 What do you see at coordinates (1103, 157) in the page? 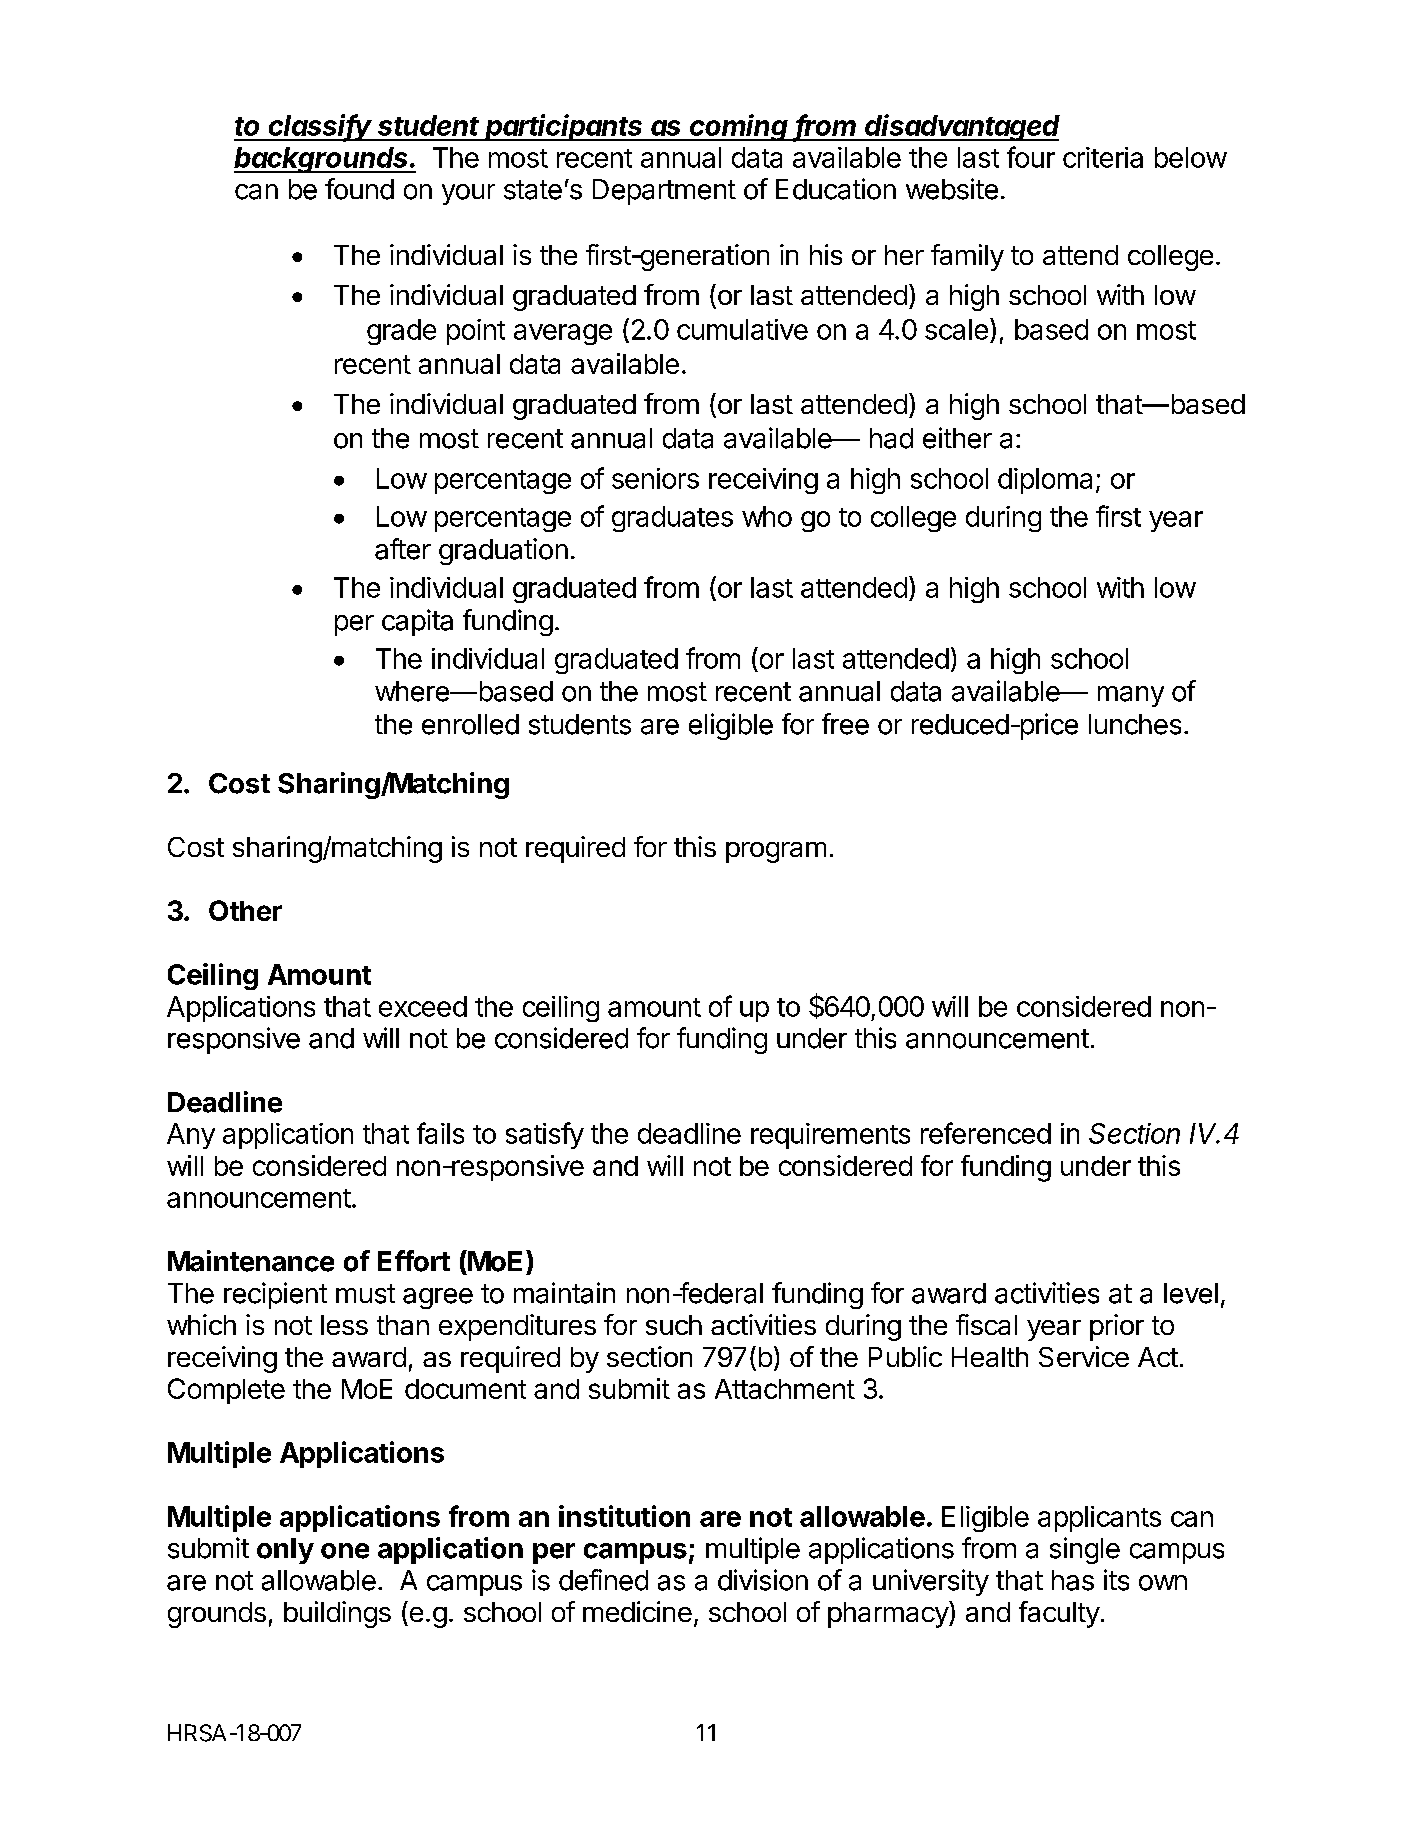
I see `criteria` at bounding box center [1103, 157].
